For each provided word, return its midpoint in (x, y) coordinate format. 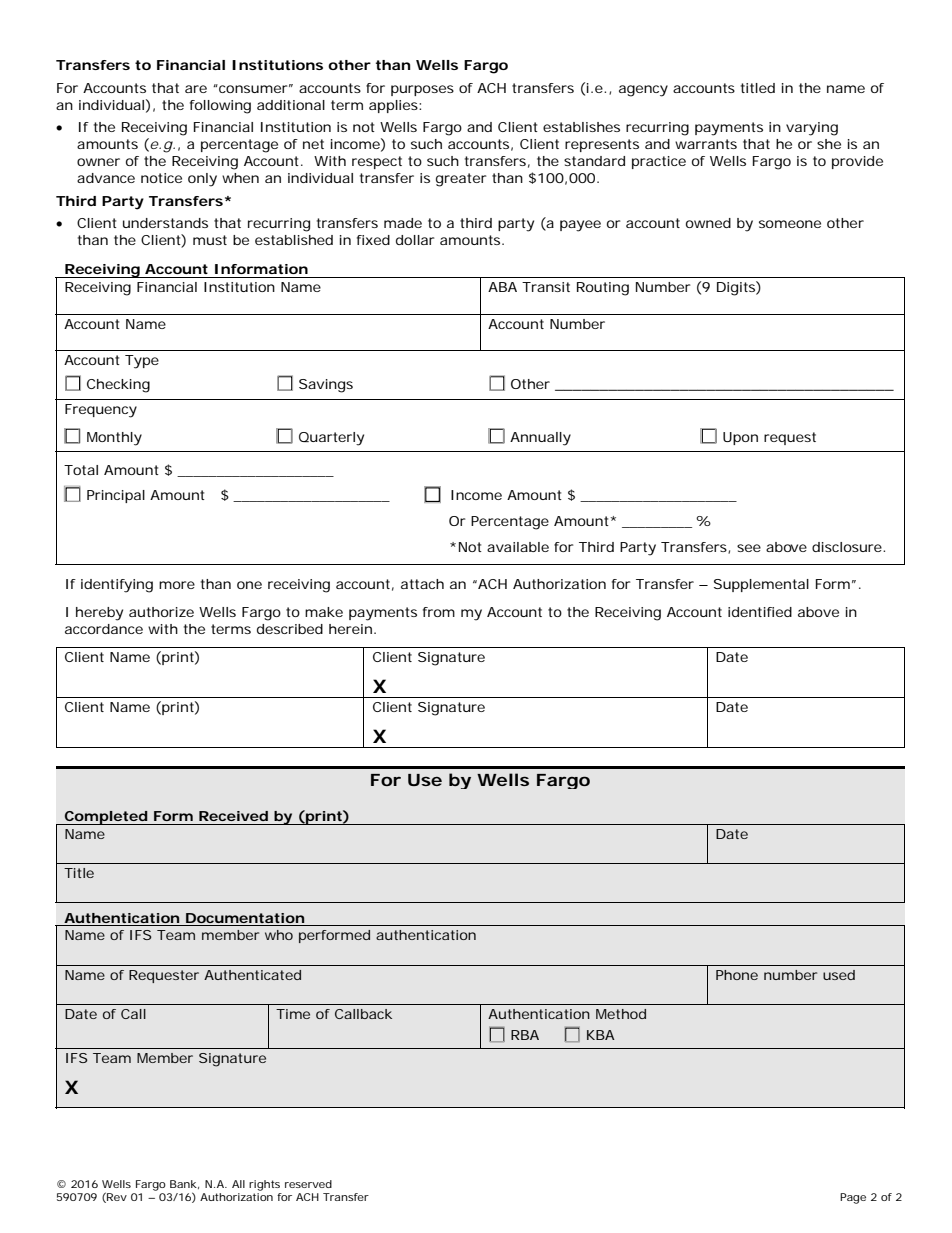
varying (812, 129)
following (220, 107)
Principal (116, 496)
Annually (540, 439)
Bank (183, 1184)
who (279, 935)
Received (233, 816)
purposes (422, 90)
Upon (740, 438)
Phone (737, 975)
